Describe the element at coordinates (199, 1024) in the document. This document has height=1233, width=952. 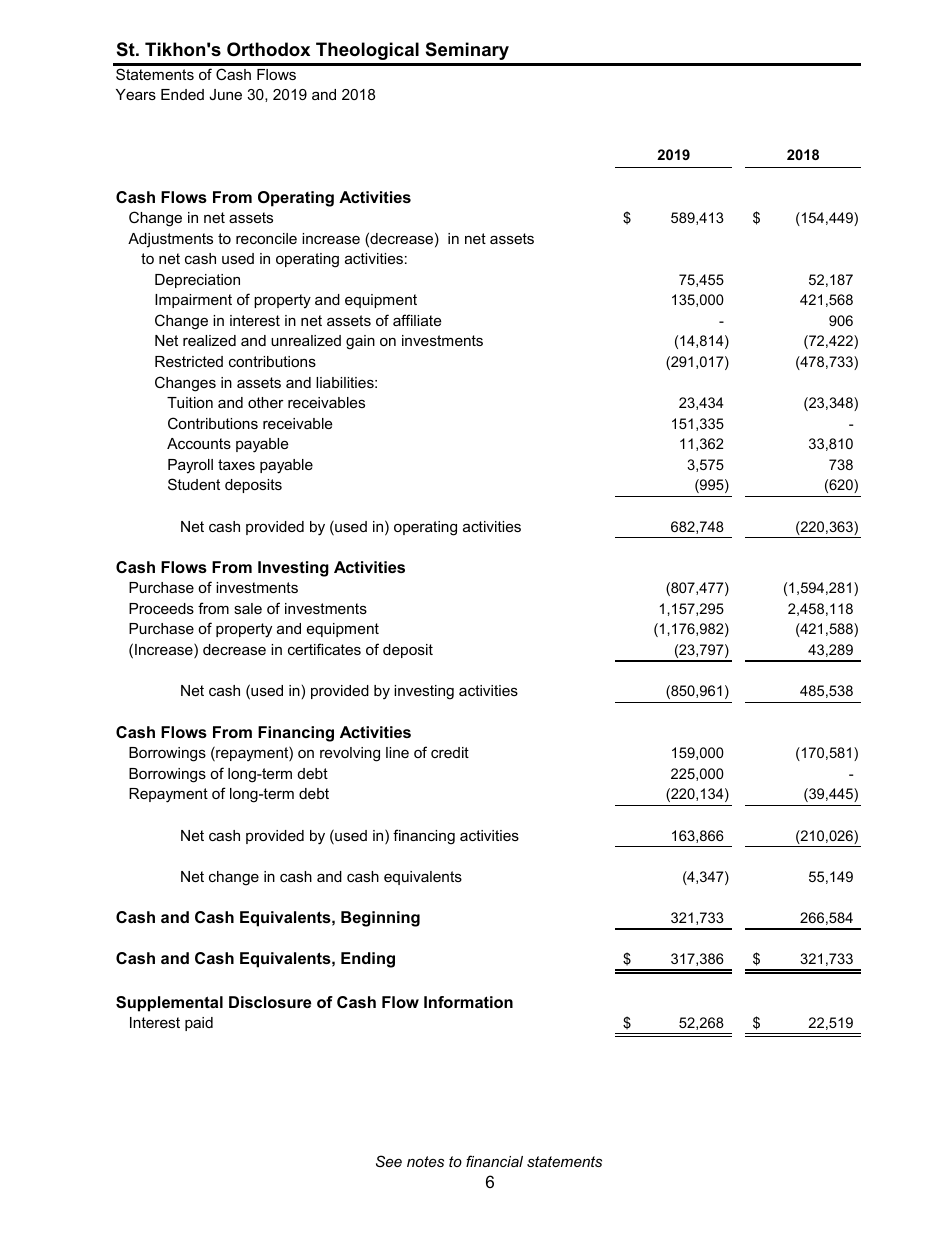
I see `paid` at that location.
